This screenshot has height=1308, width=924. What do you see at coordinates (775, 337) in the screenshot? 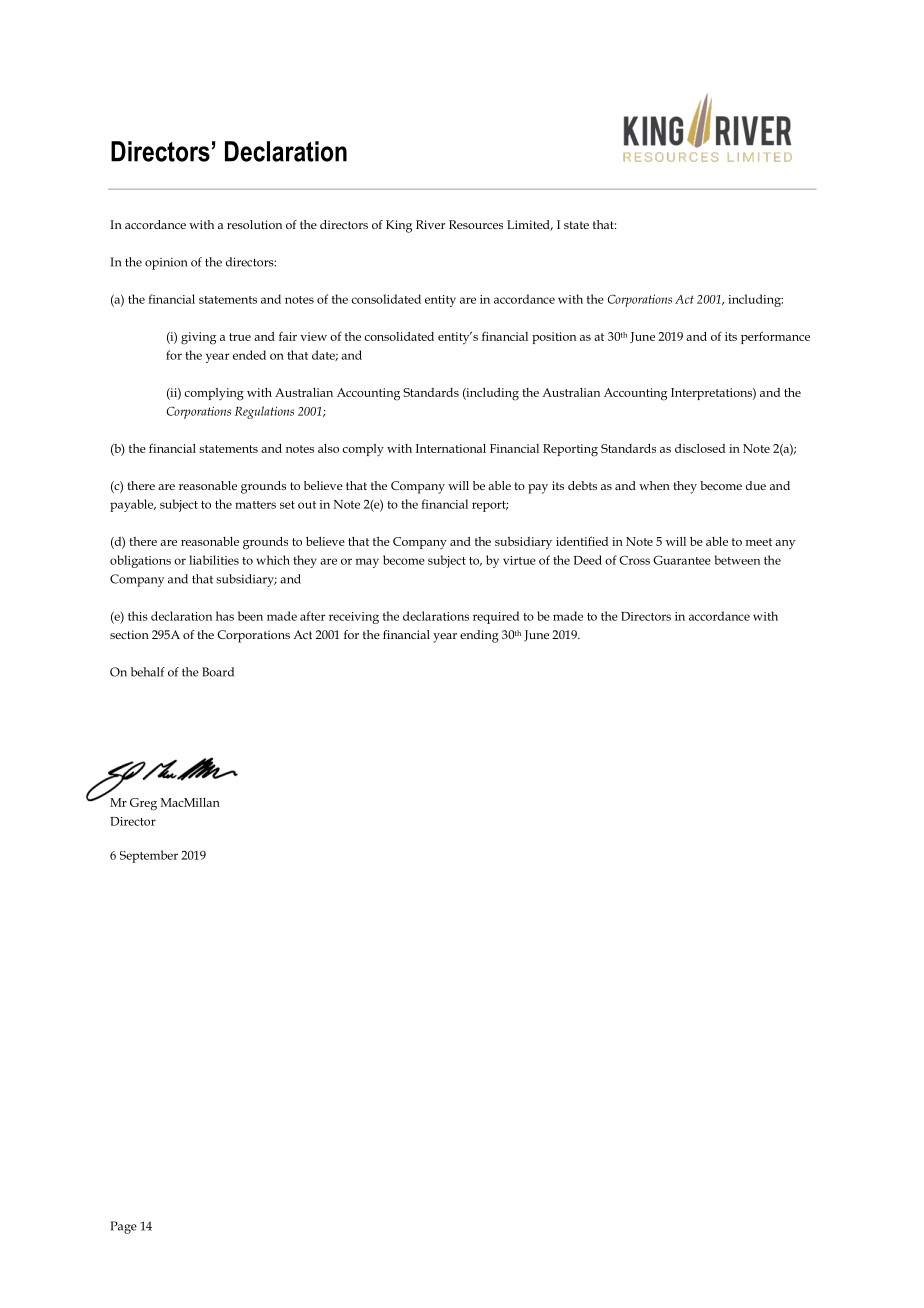
I see `performance` at bounding box center [775, 337].
